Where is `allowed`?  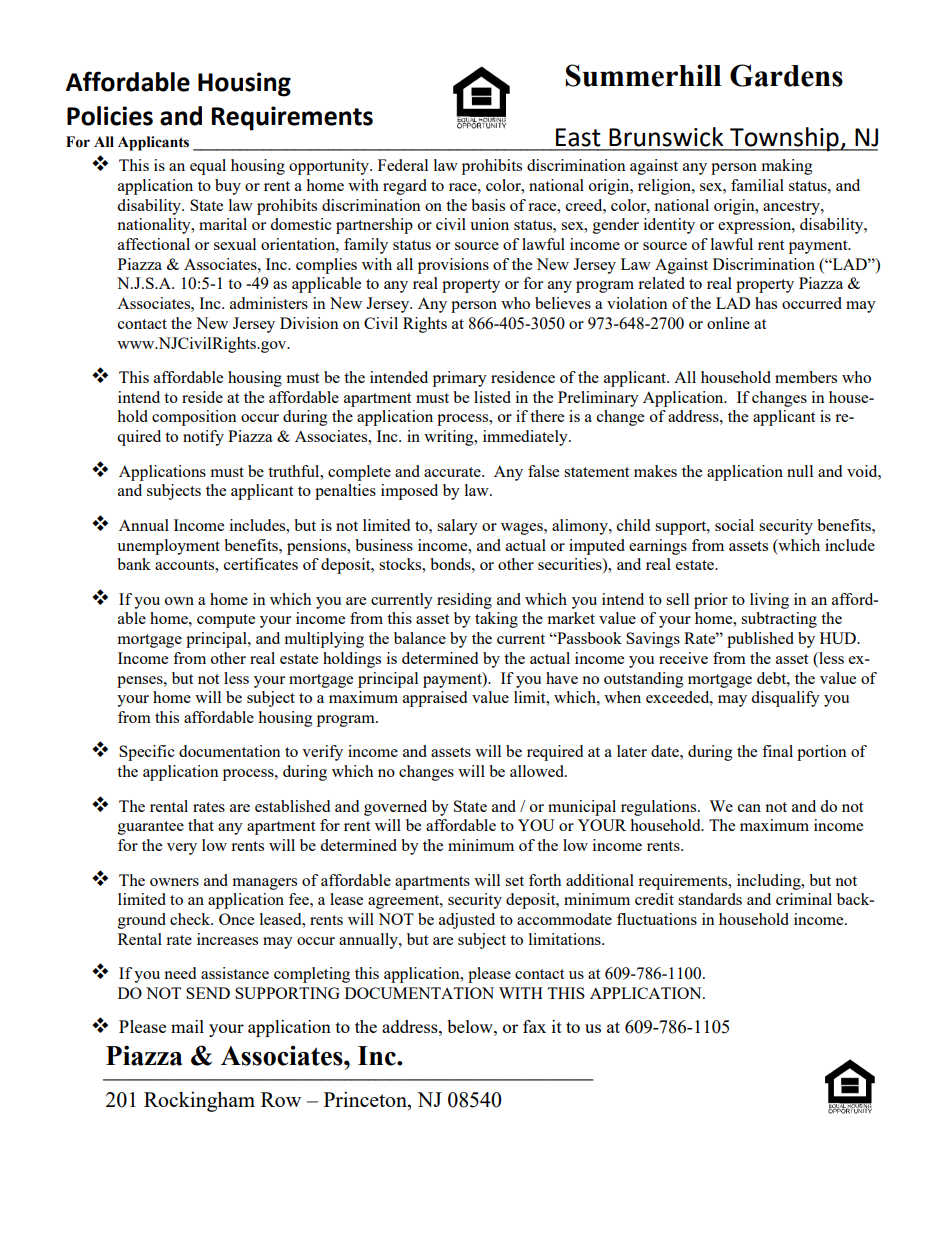
allowed is located at coordinates (538, 771).
